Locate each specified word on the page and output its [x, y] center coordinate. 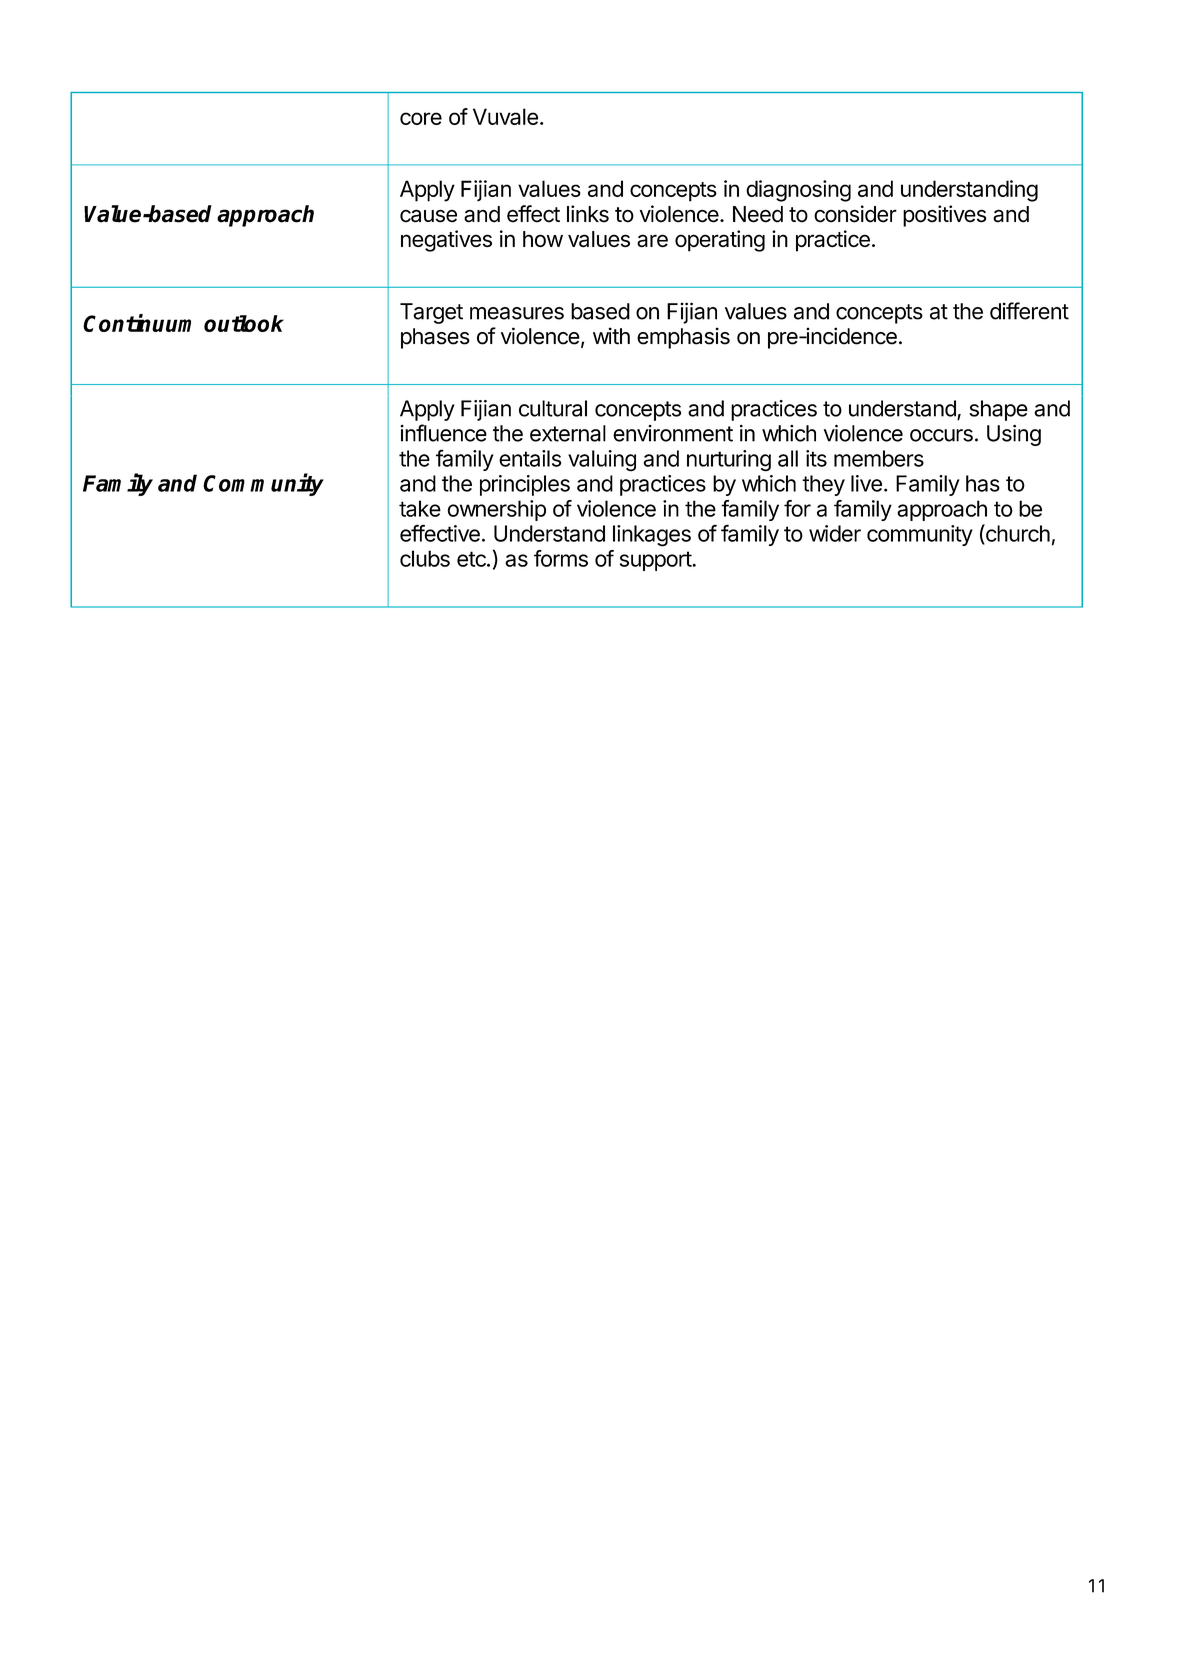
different [1029, 311]
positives [945, 216]
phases [435, 338]
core [421, 118]
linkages [652, 536]
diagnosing [798, 191]
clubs [425, 558]
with [611, 336]
